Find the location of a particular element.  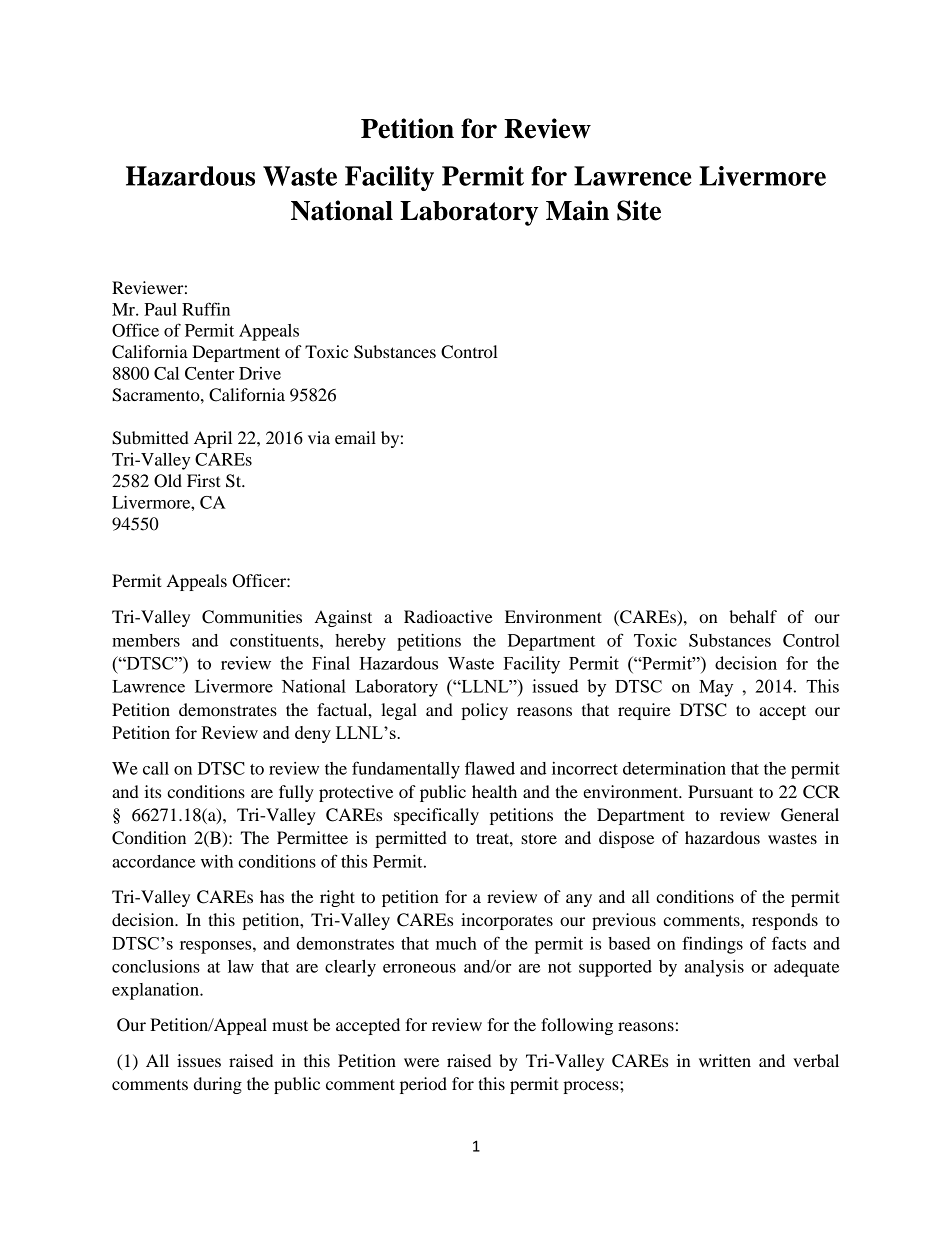

Main is located at coordinates (577, 210).
